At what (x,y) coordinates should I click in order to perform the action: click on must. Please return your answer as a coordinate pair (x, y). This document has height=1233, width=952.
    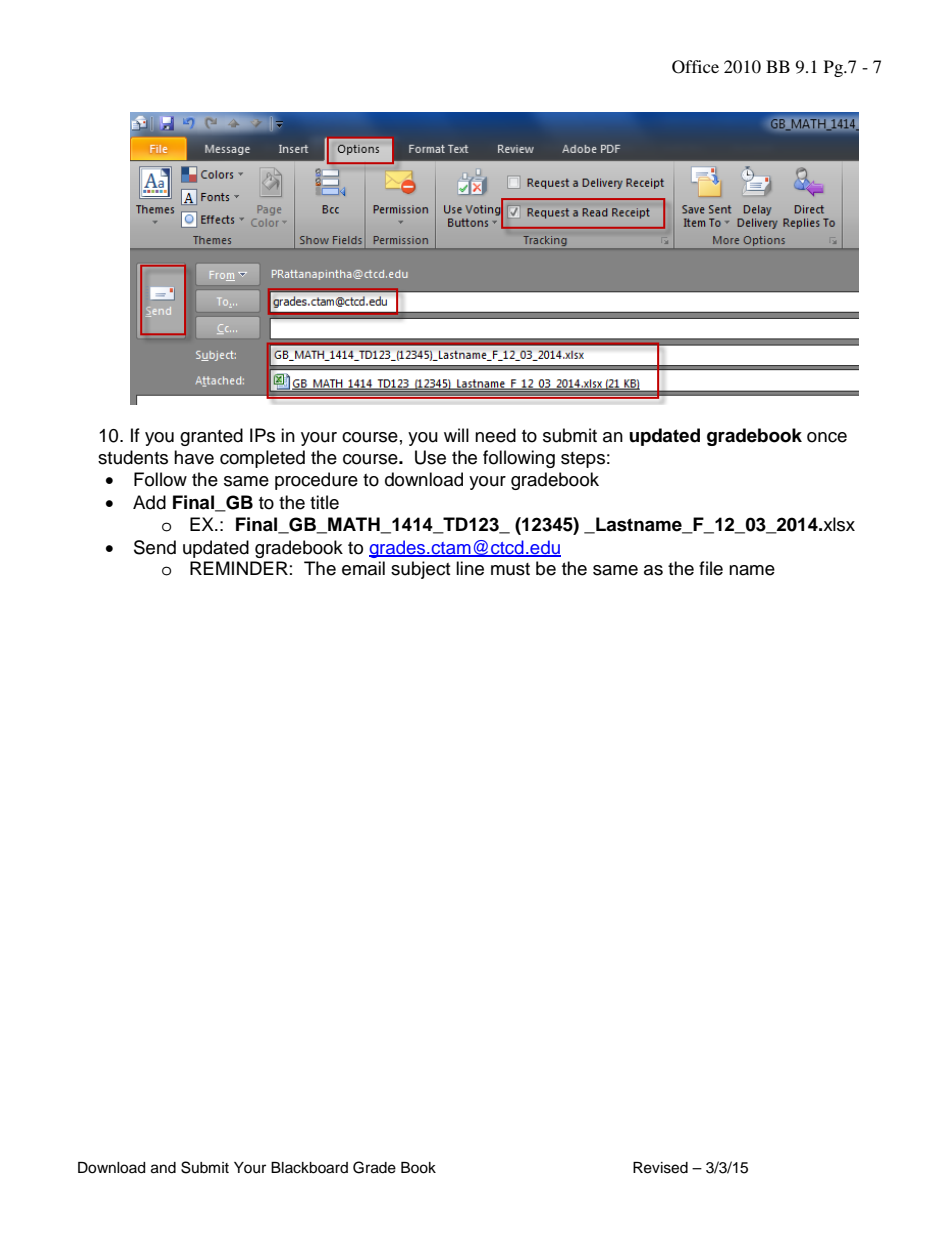
    Looking at the image, I should click on (510, 569).
